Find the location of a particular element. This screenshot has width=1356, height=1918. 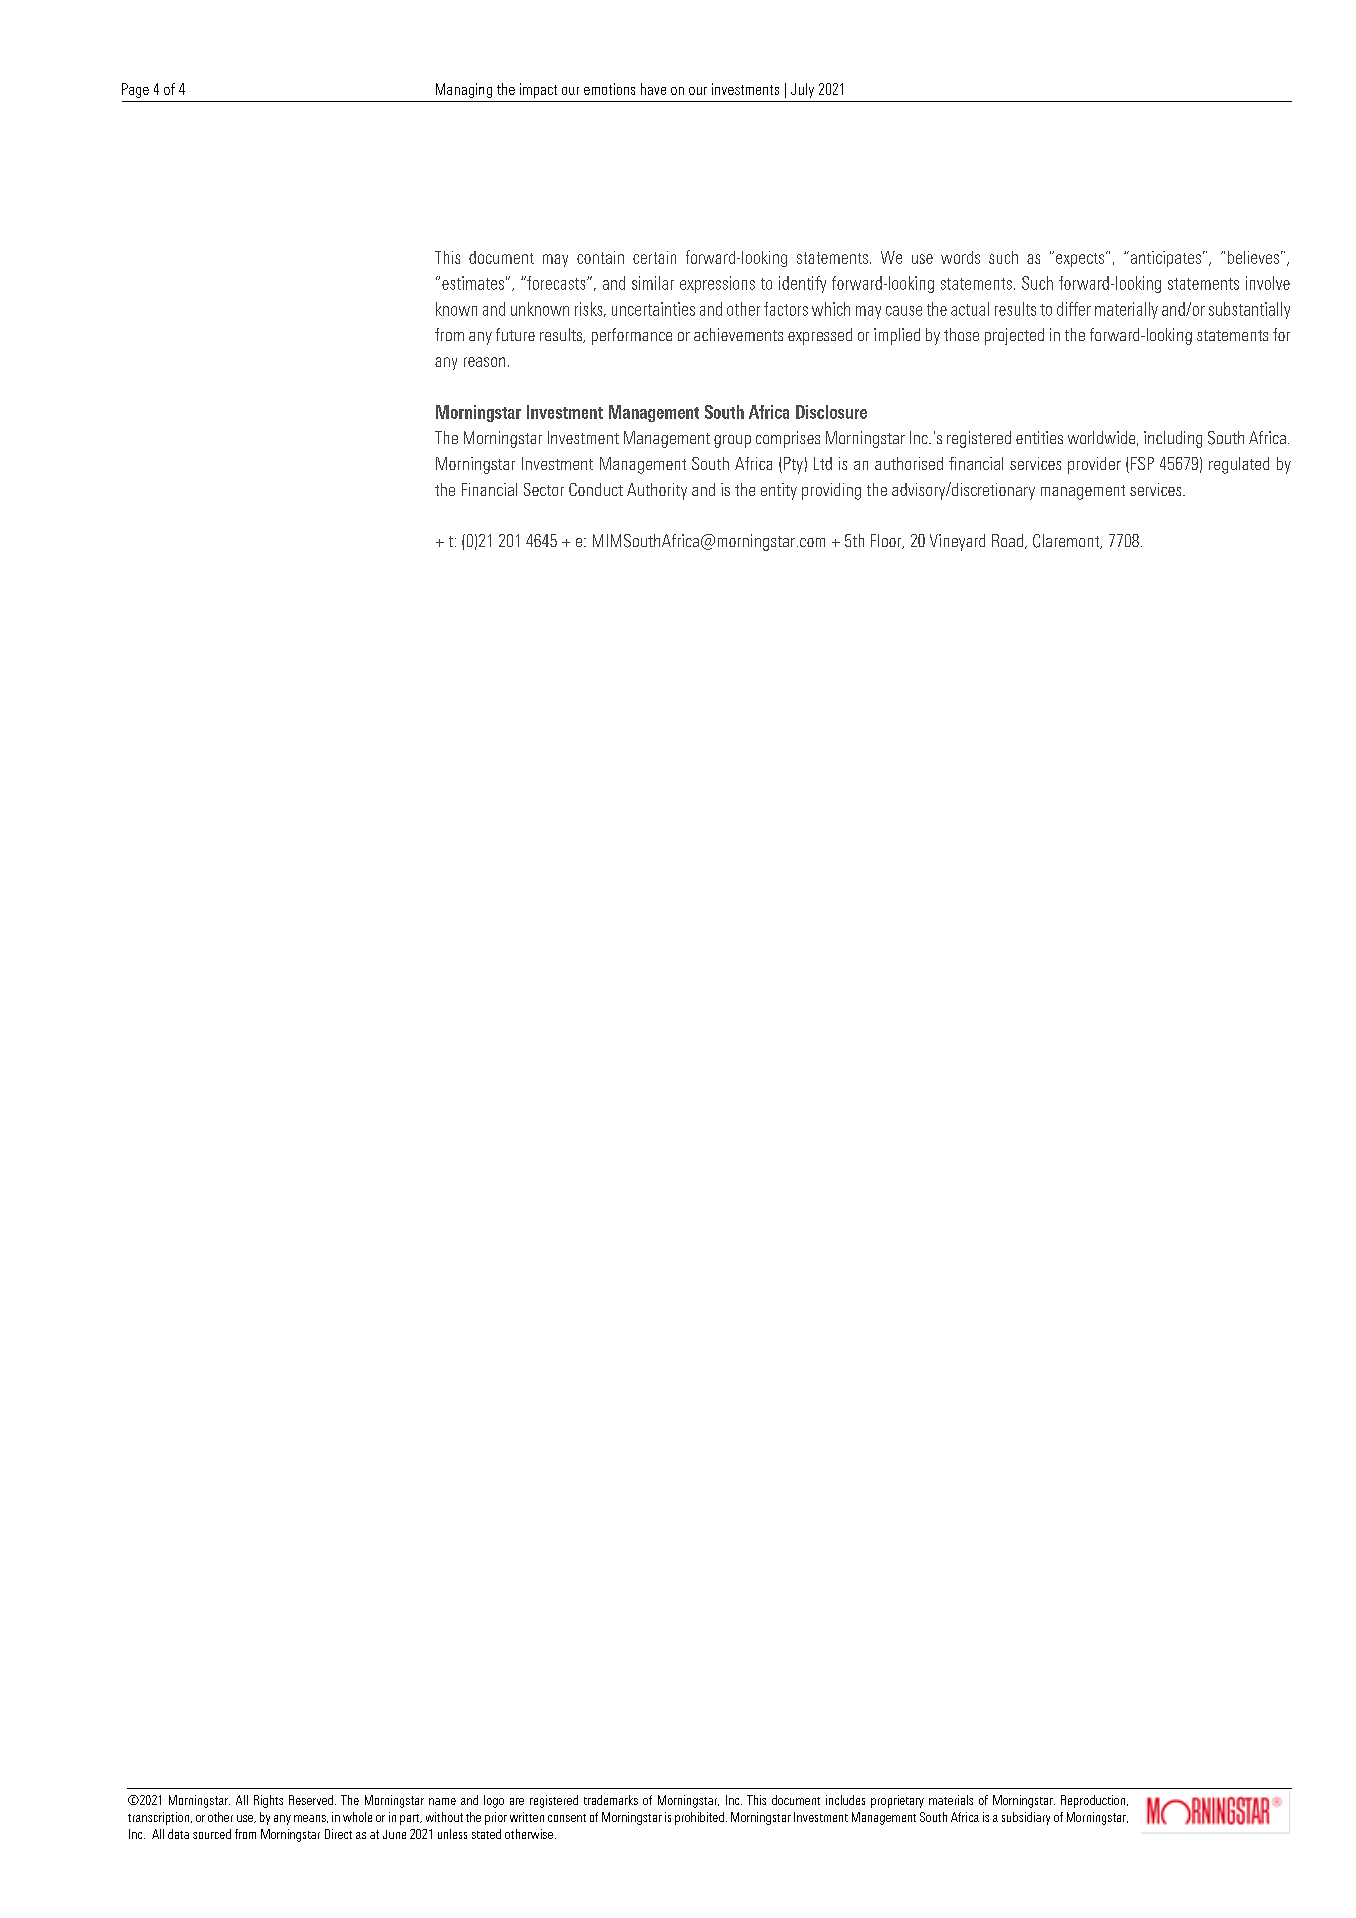

Road is located at coordinates (1009, 541).
